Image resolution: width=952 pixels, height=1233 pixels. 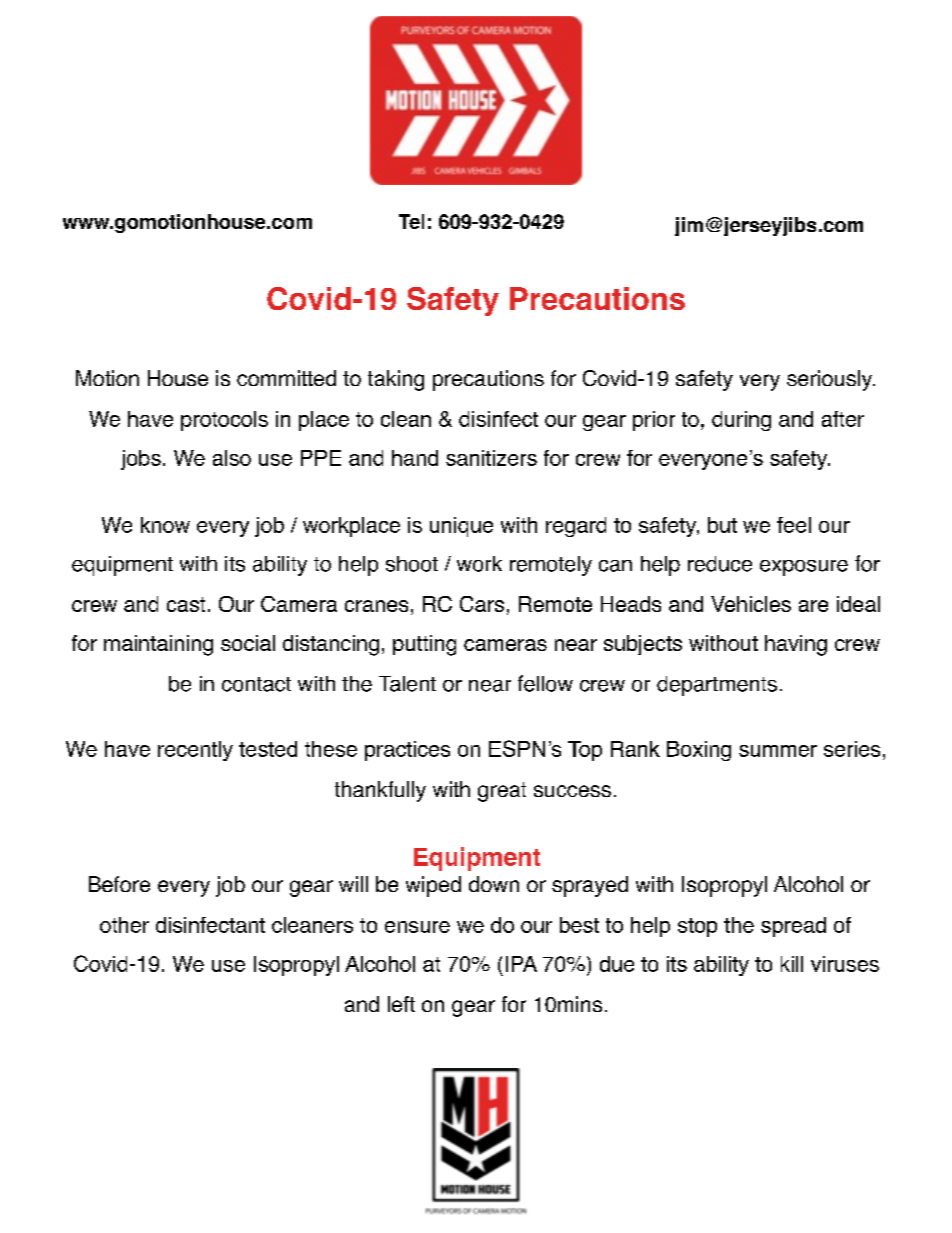 What do you see at coordinates (741, 421) in the screenshot?
I see `during` at bounding box center [741, 421].
